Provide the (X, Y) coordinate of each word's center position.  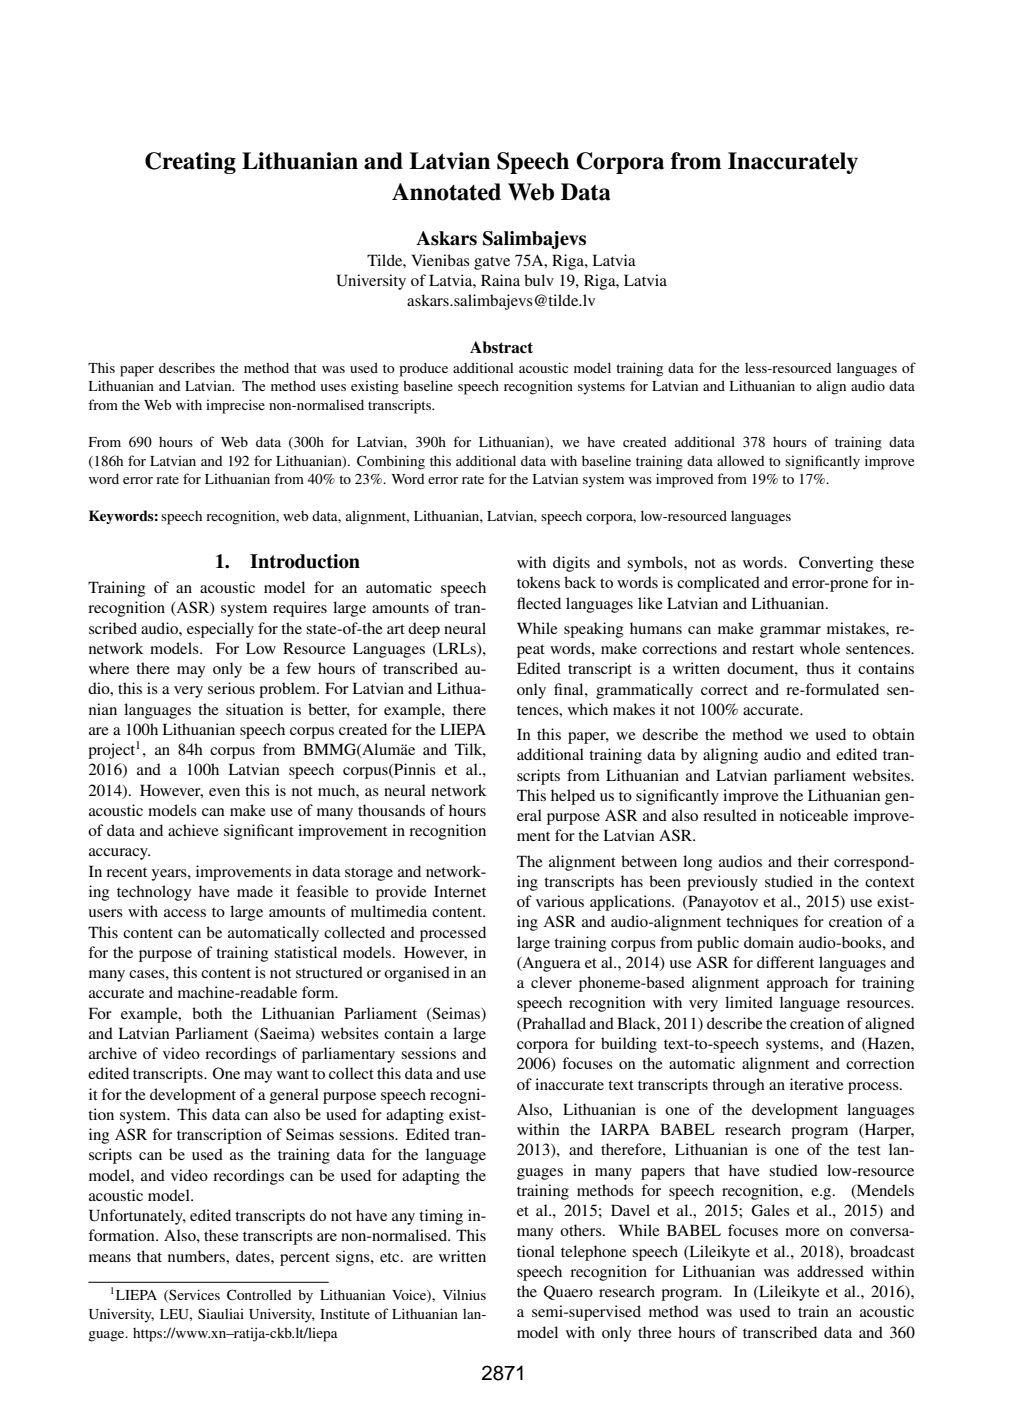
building (629, 1045)
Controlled (259, 1295)
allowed (741, 460)
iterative (817, 1084)
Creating (190, 163)
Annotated (446, 192)
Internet (460, 891)
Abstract (501, 347)
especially (220, 630)
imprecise (235, 406)
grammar (790, 632)
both (207, 1013)
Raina (500, 280)
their (813, 861)
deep (424, 630)
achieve (193, 830)
